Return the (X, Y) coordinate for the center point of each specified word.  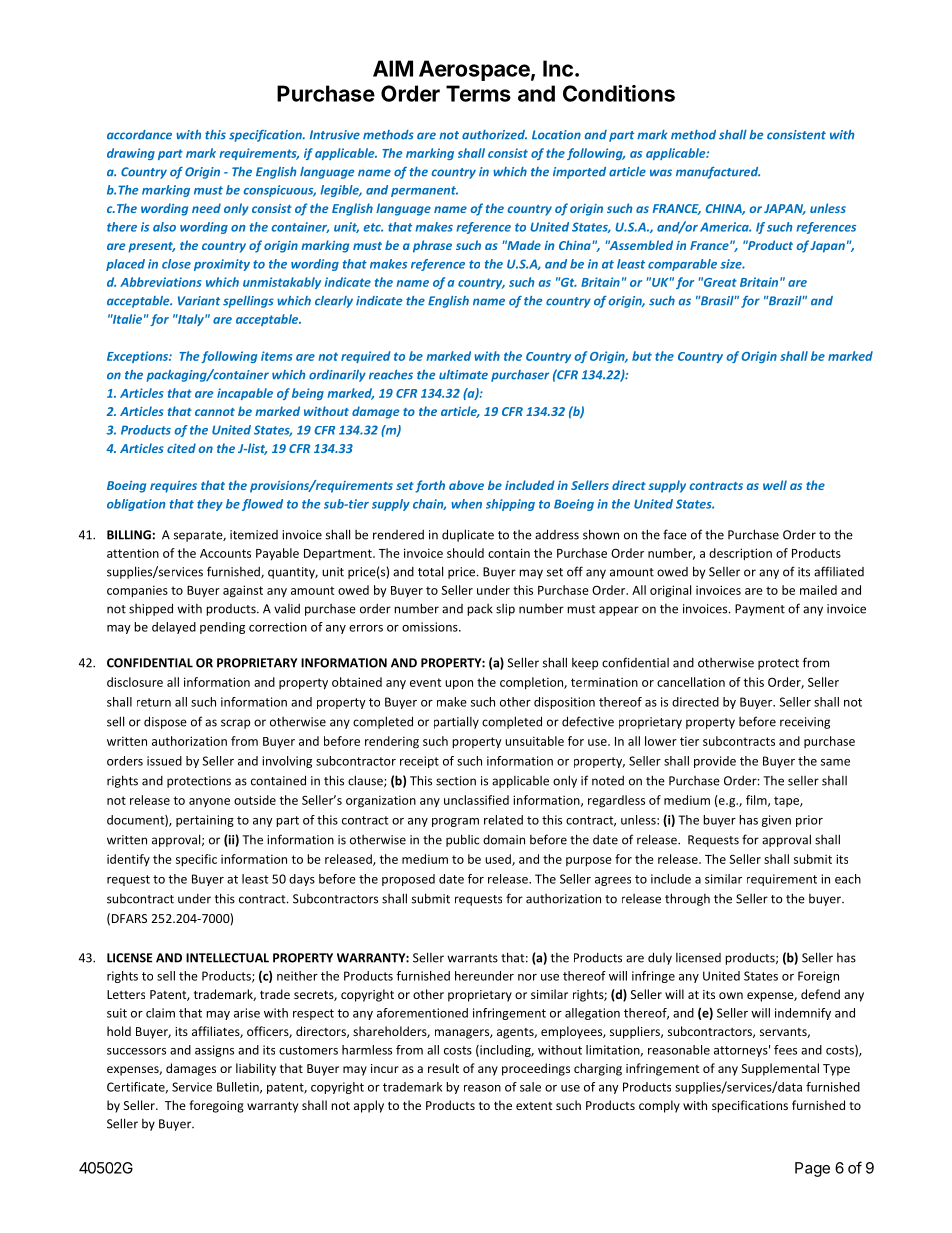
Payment (760, 610)
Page (812, 1169)
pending (222, 628)
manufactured (718, 173)
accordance (139, 135)
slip (505, 610)
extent (534, 1106)
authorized (494, 135)
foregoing (216, 1106)
